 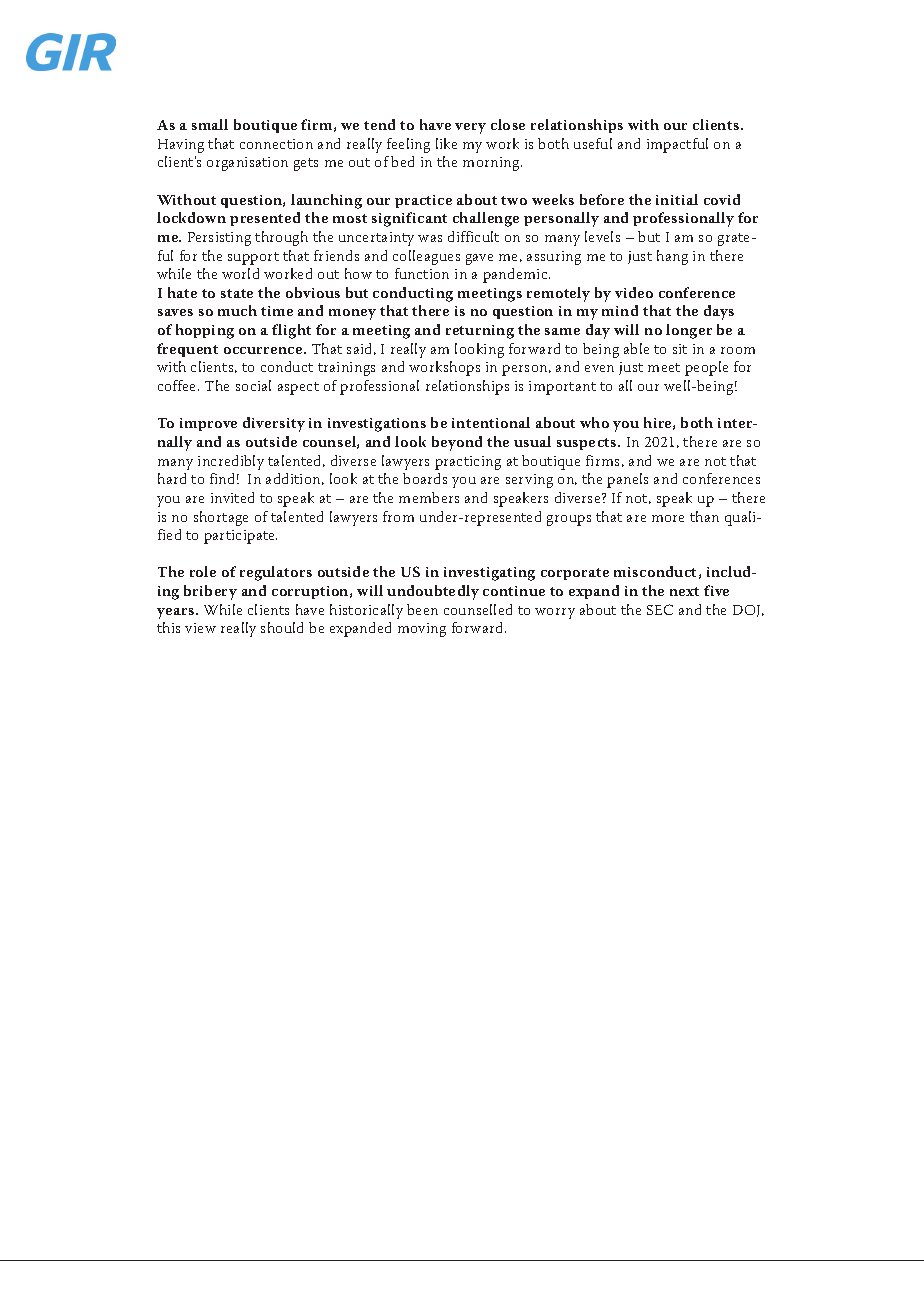 I want to click on like, so click(x=446, y=143).
